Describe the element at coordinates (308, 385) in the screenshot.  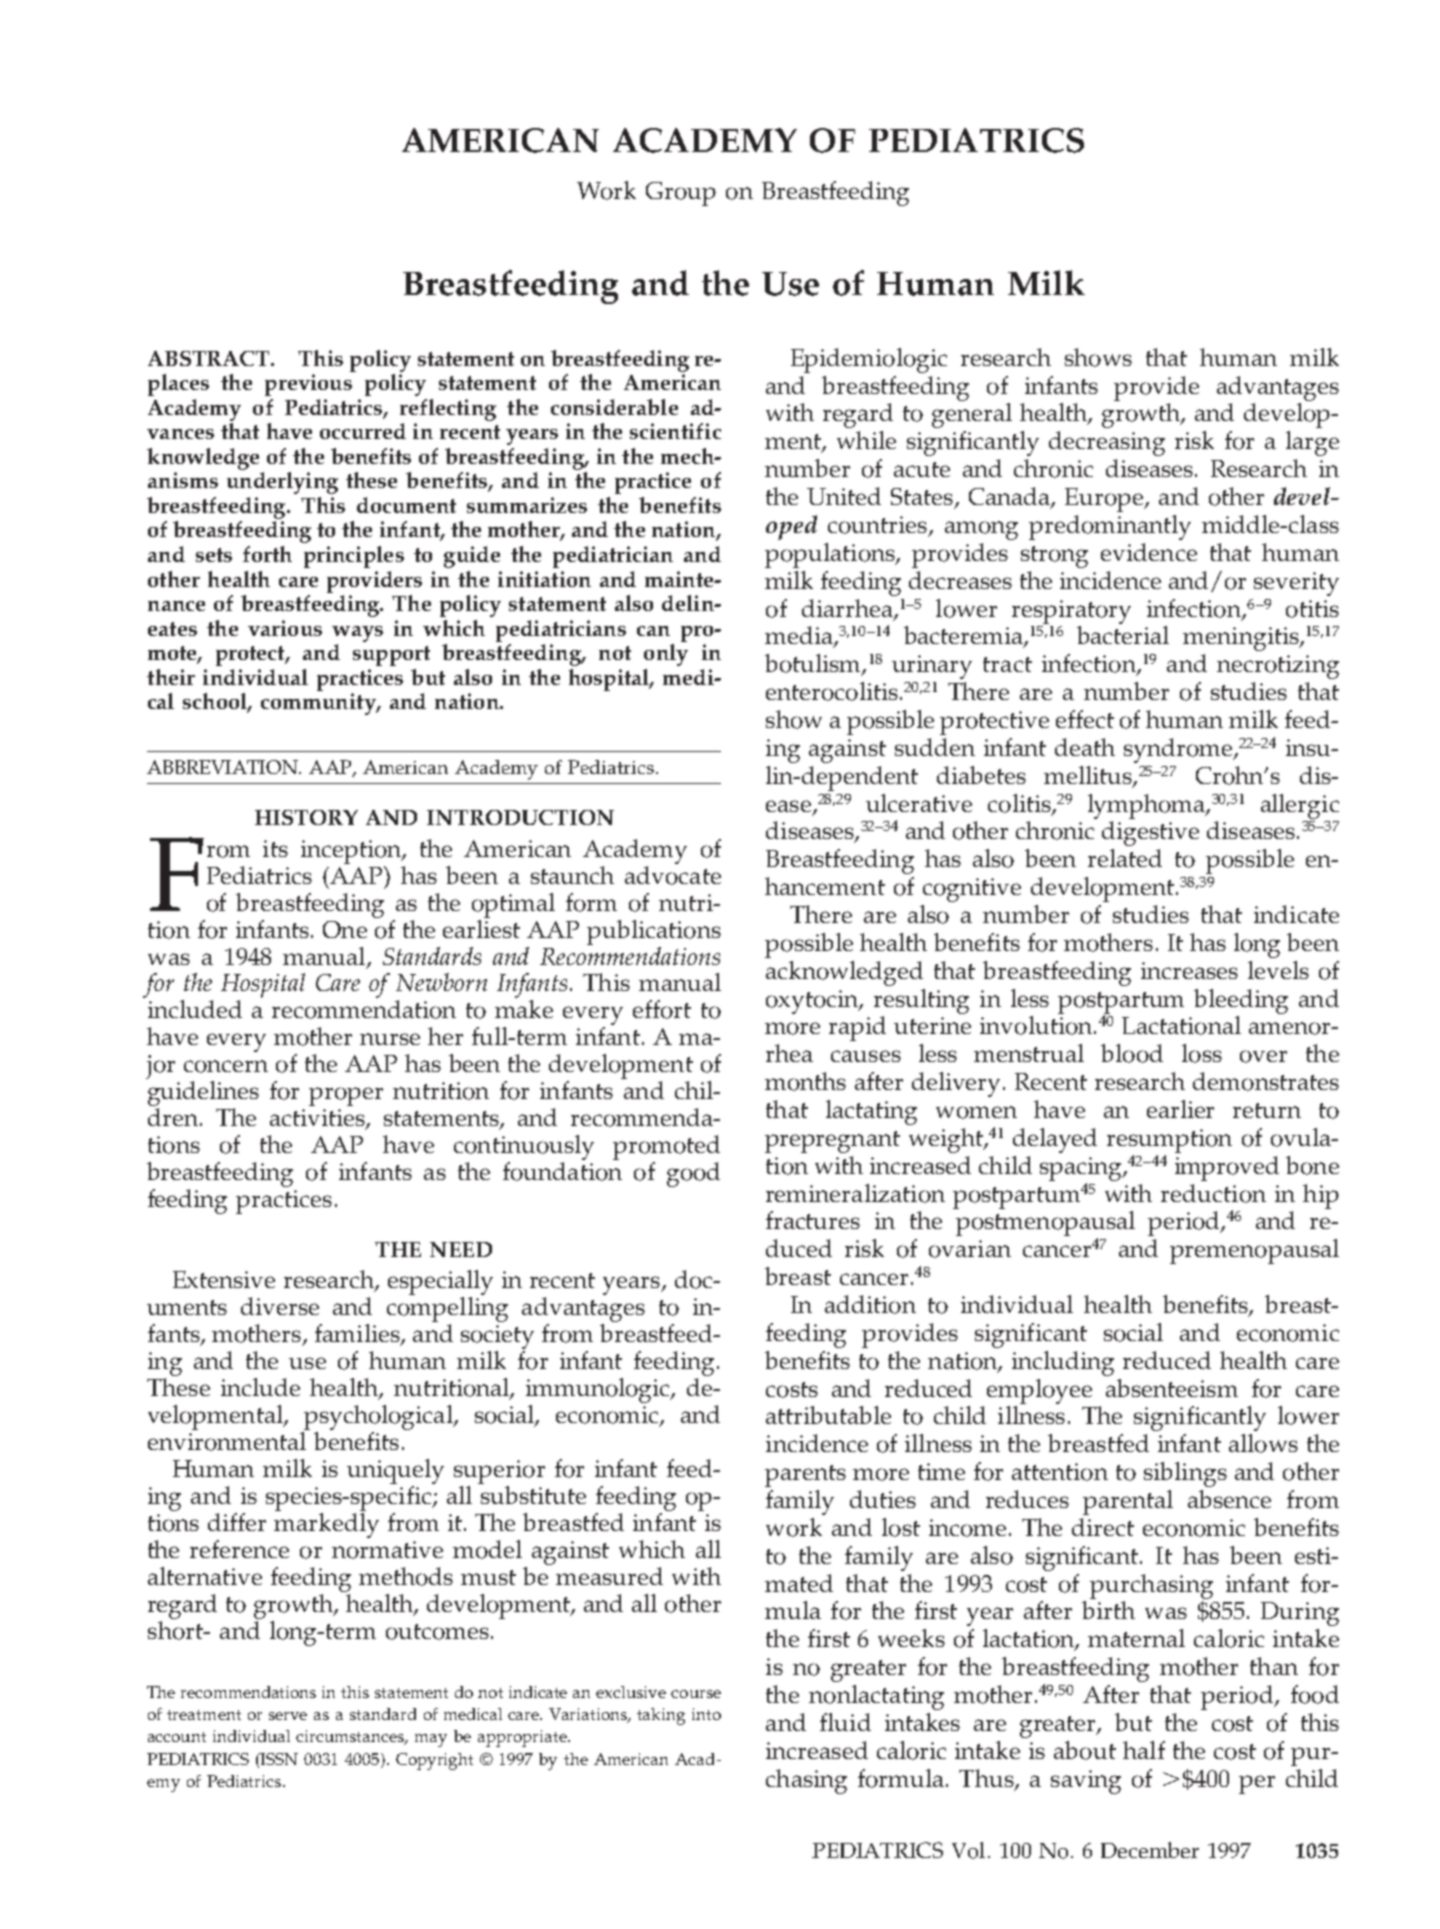
I see `previous` at that location.
